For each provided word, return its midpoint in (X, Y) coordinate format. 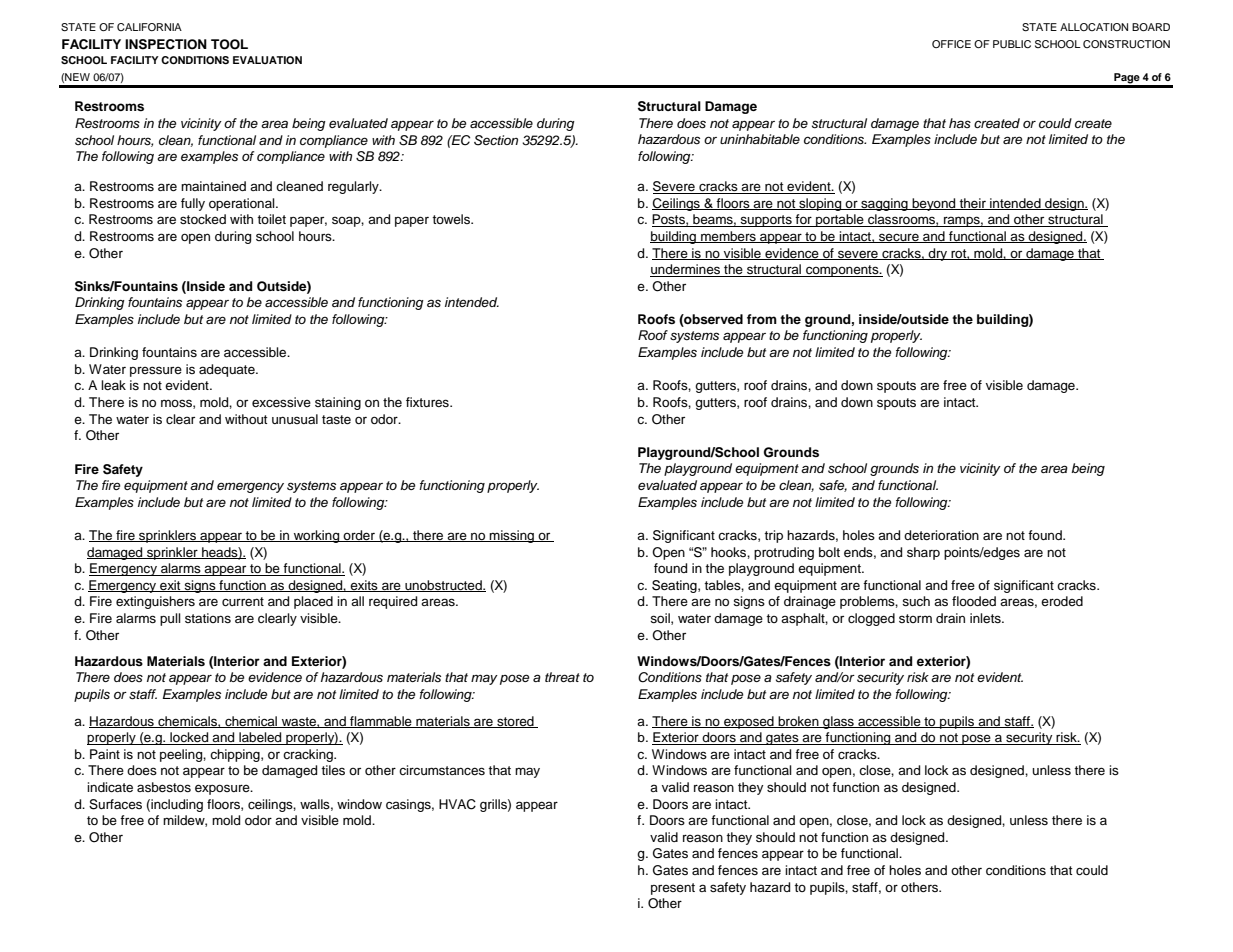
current (243, 602)
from (762, 319)
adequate (228, 370)
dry (938, 254)
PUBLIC (1012, 44)
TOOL (229, 44)
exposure (223, 789)
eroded (1062, 601)
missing (512, 536)
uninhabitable (760, 139)
